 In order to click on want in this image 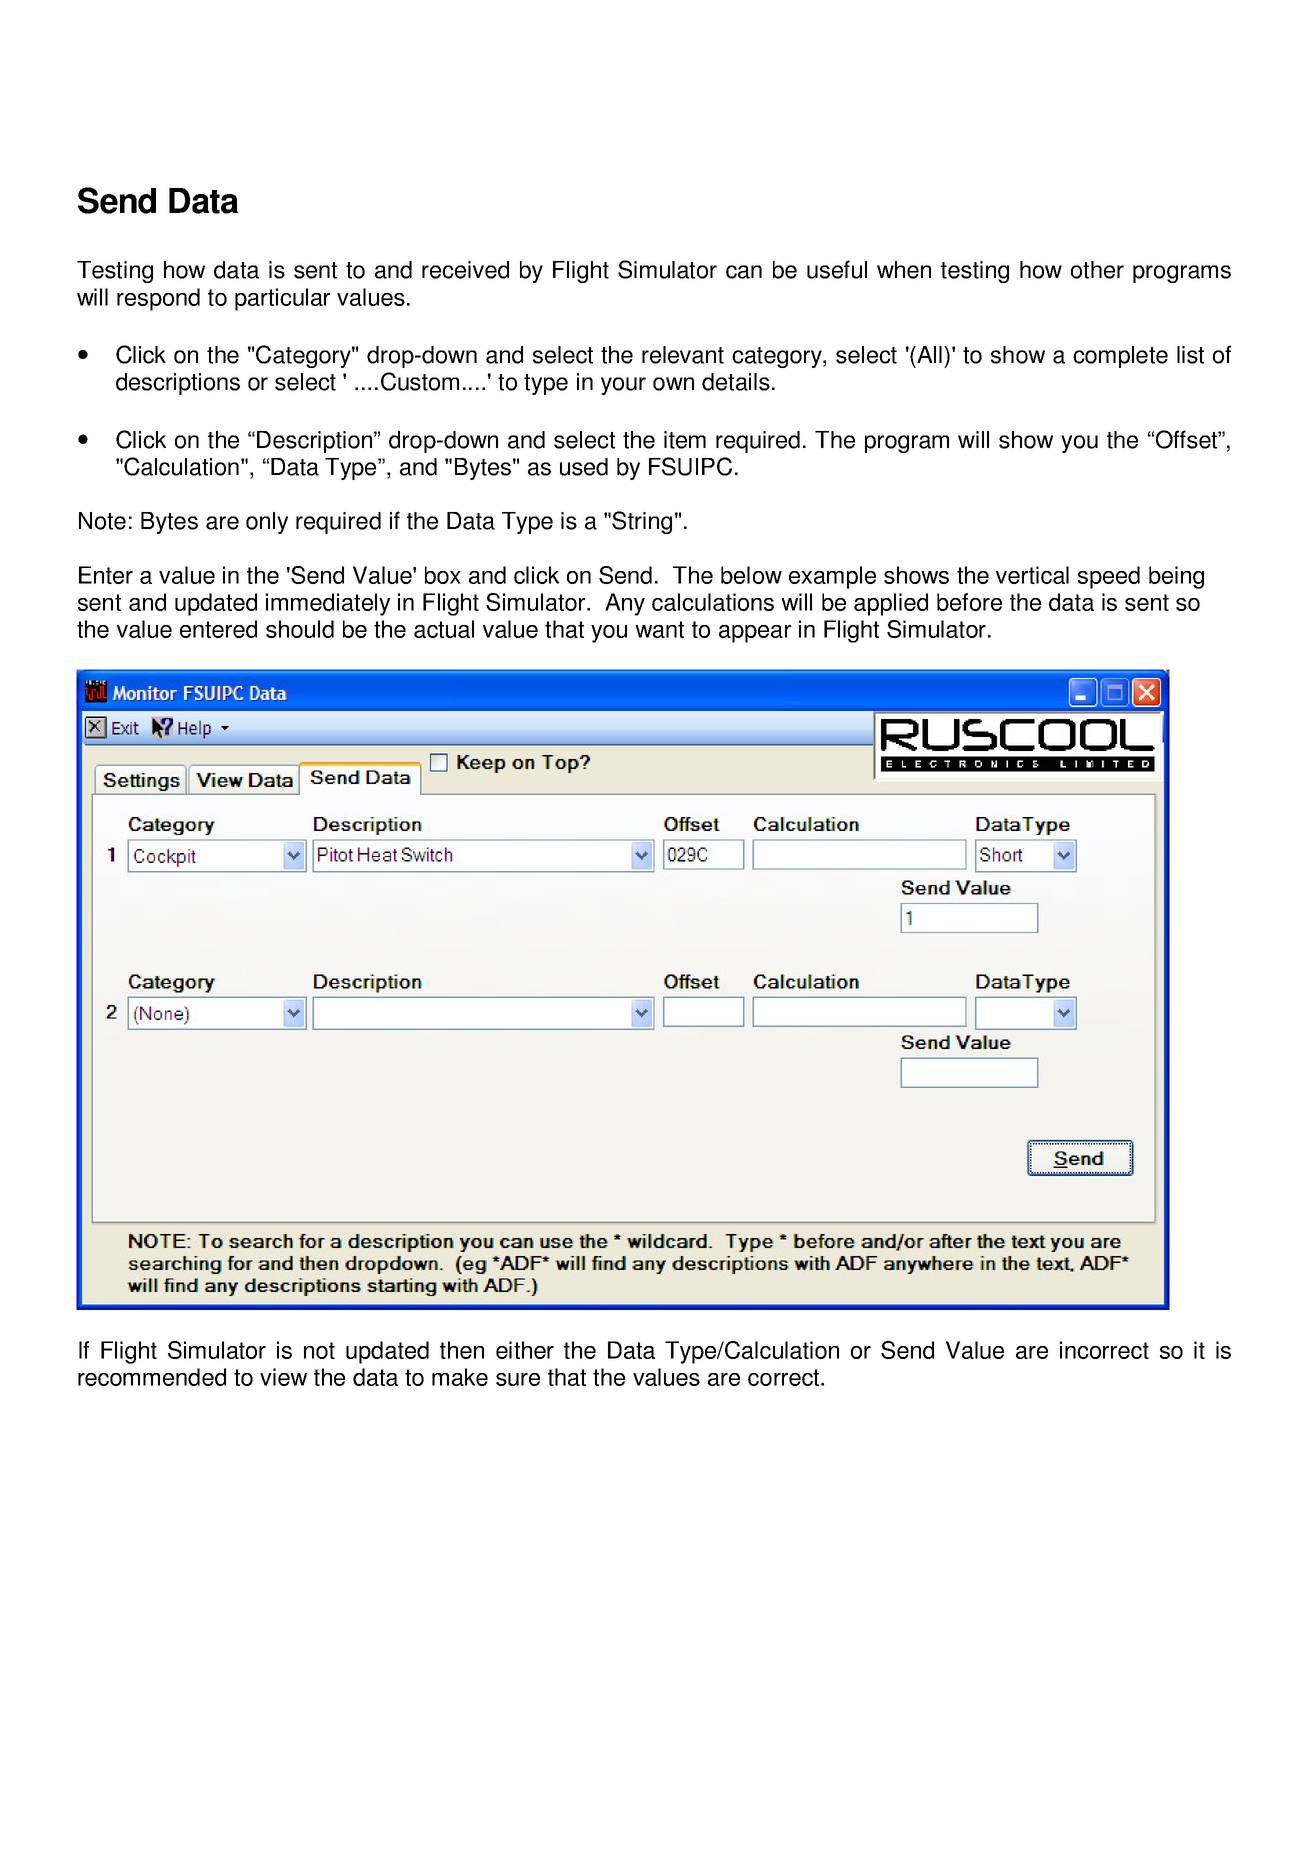, I will do `click(659, 629)`.
